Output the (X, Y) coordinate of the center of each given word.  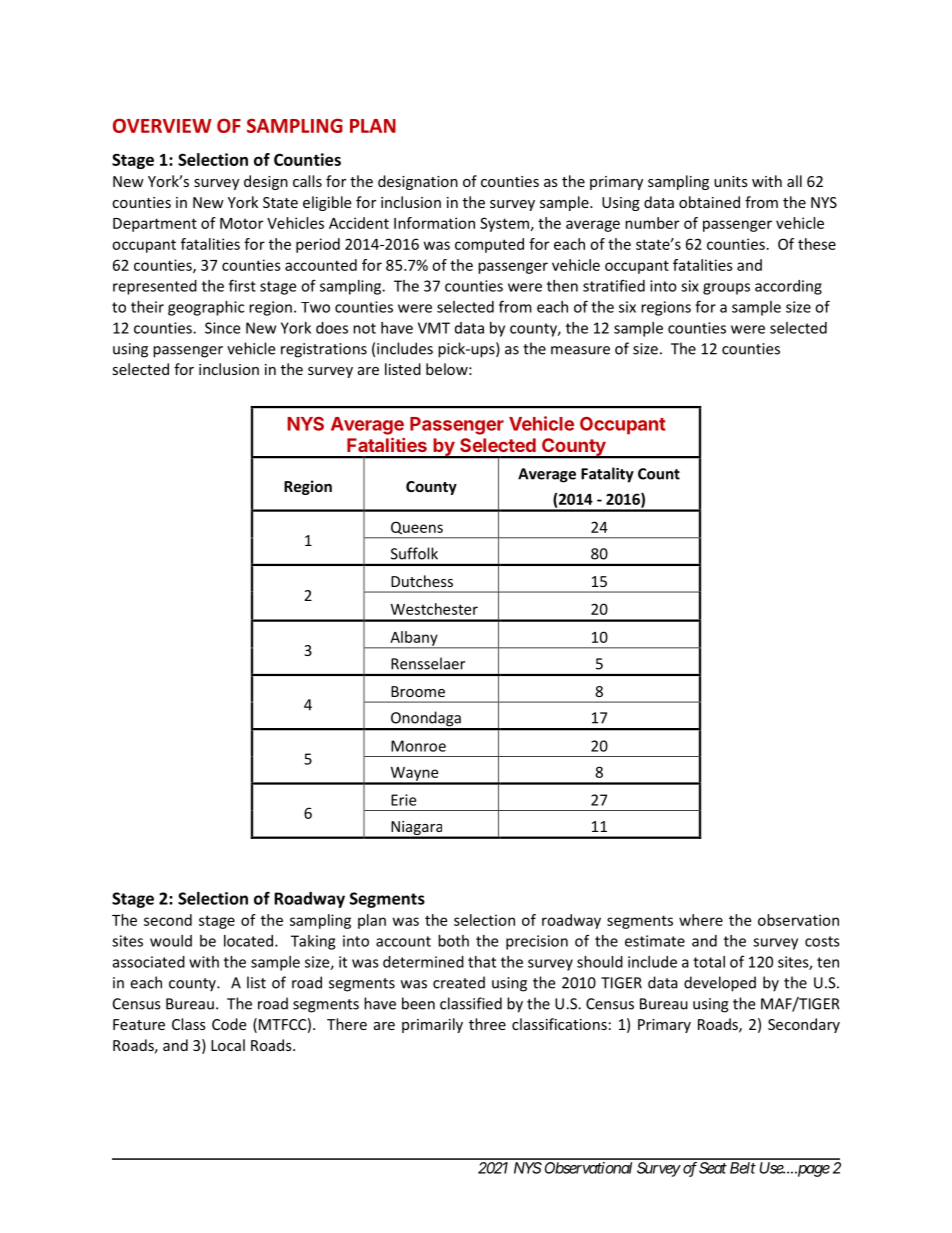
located (248, 941)
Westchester (434, 609)
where (701, 920)
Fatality (607, 475)
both (453, 941)
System (504, 224)
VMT (434, 328)
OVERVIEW (162, 125)
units (731, 181)
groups (726, 289)
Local (228, 1045)
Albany (414, 639)
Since (222, 328)
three (487, 1024)
